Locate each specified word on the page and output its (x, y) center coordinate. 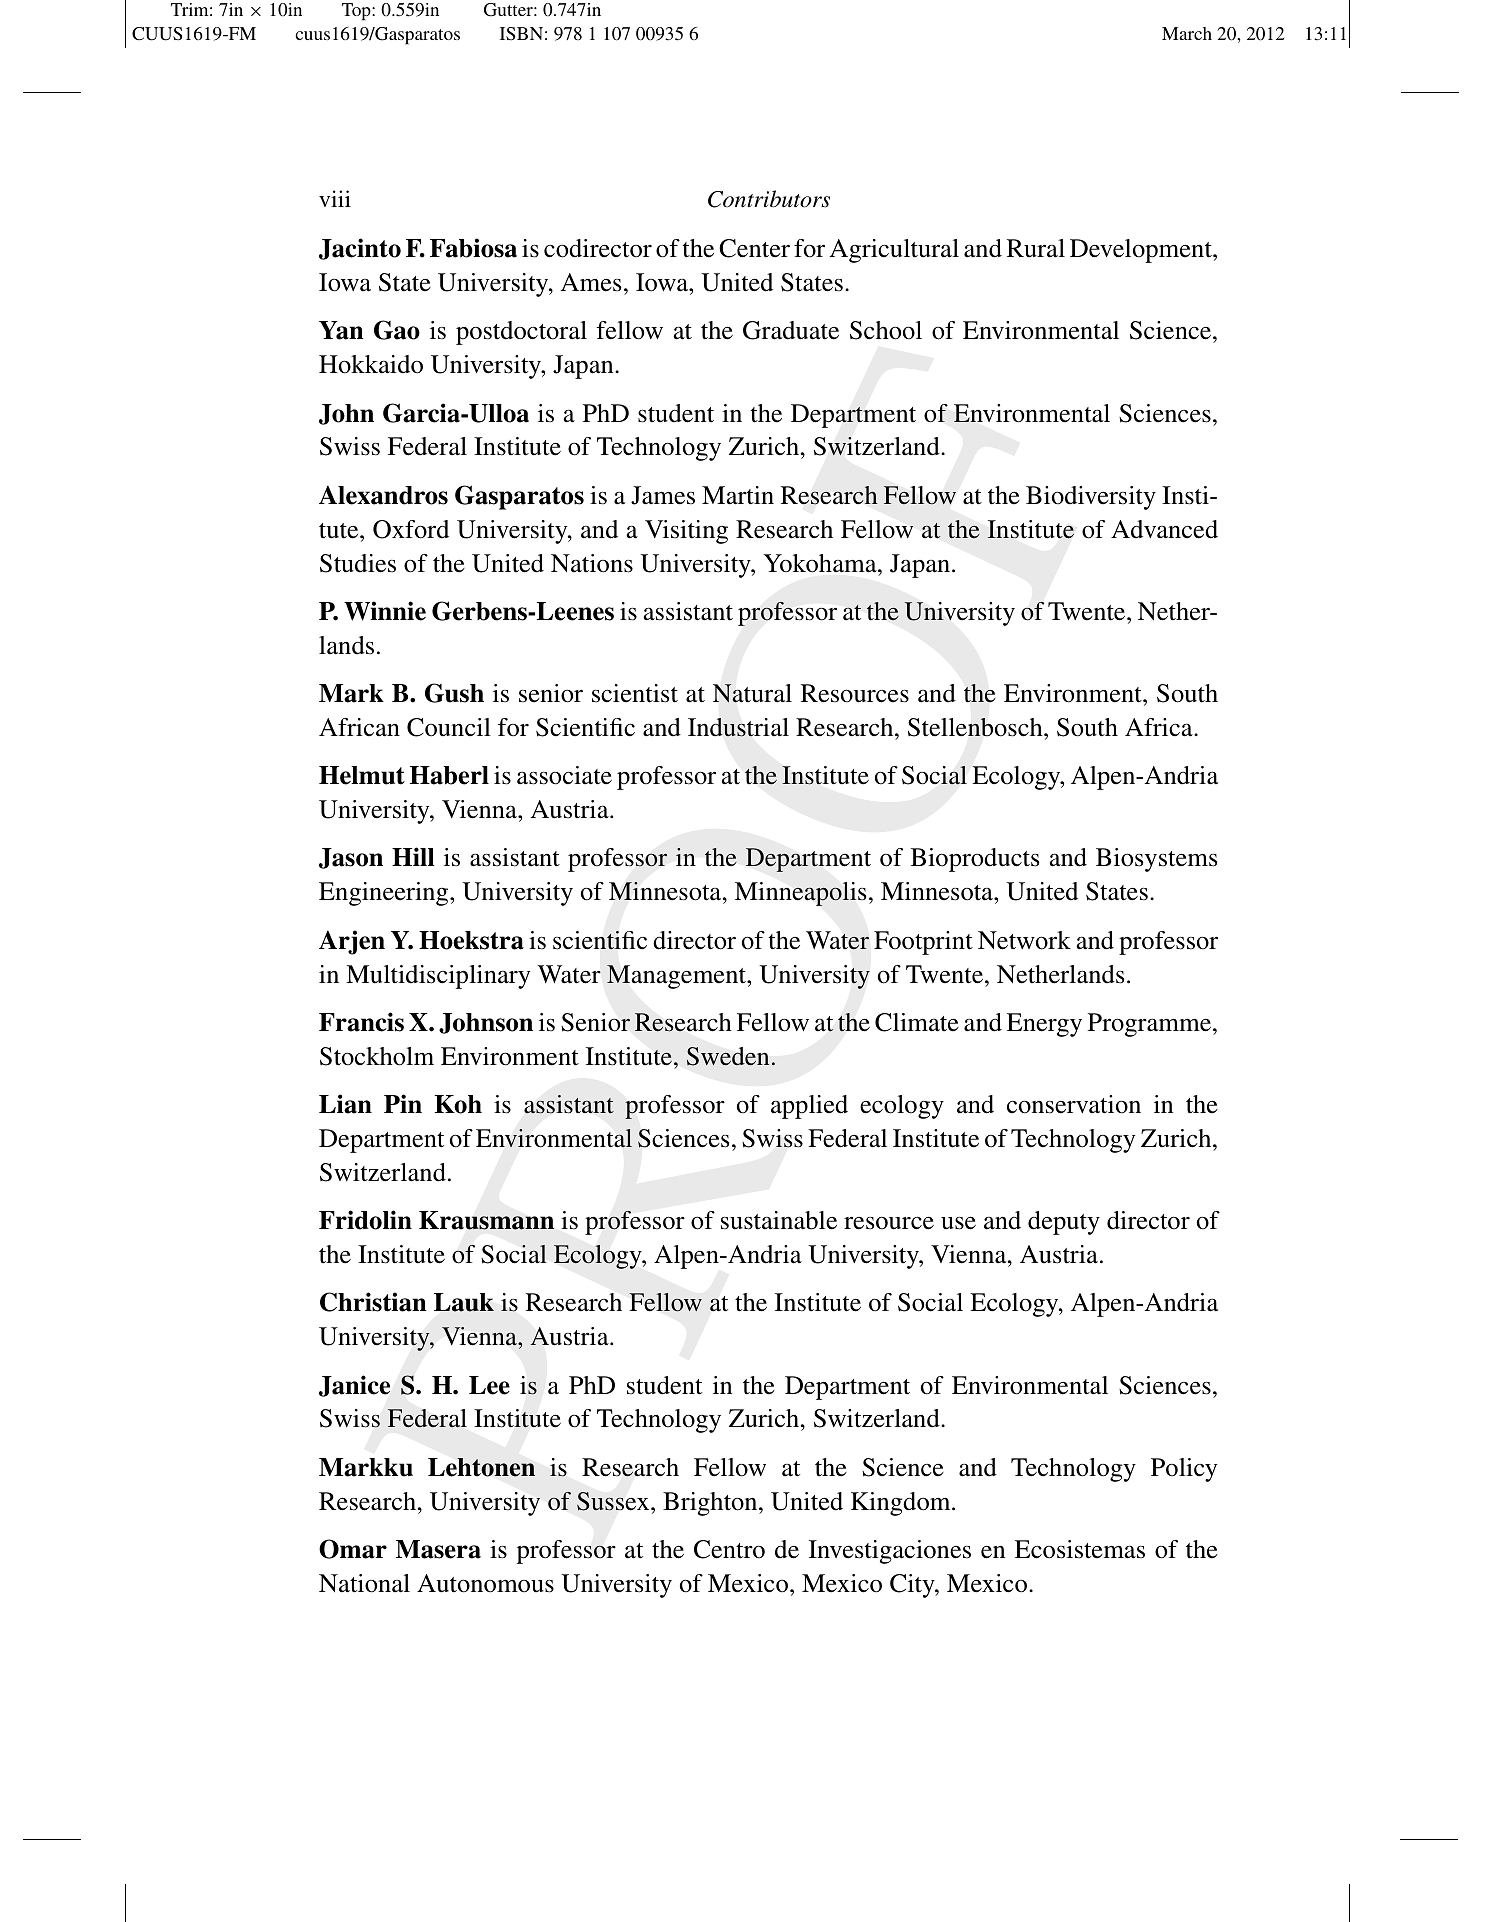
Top (357, 12)
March (1187, 33)
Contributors (769, 199)
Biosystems (1156, 860)
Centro (729, 1549)
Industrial (738, 727)
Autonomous (485, 1583)
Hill (413, 856)
